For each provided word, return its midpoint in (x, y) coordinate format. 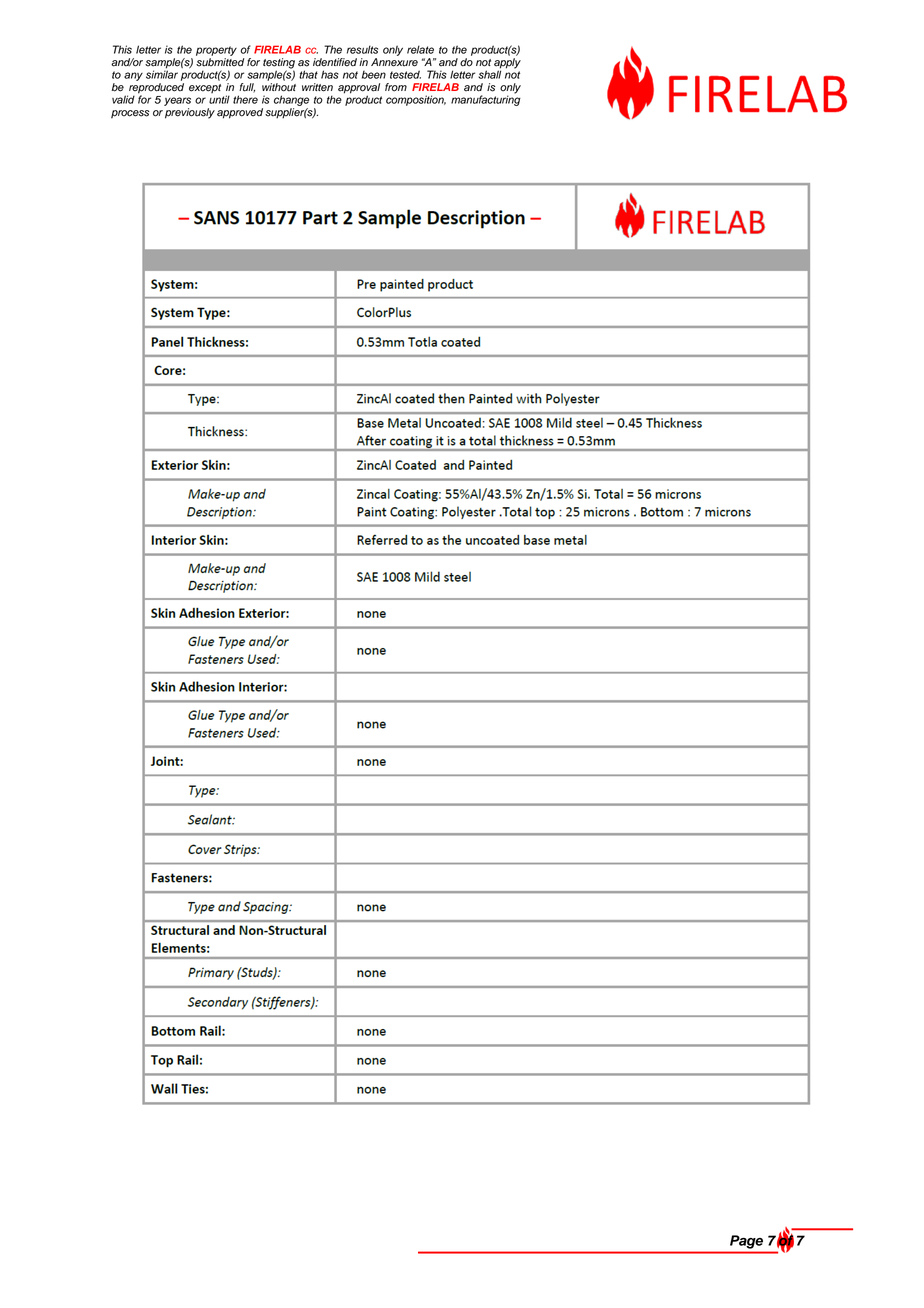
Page (746, 1242)
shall (489, 73)
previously (190, 113)
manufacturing (486, 99)
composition (416, 100)
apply (507, 64)
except (205, 88)
